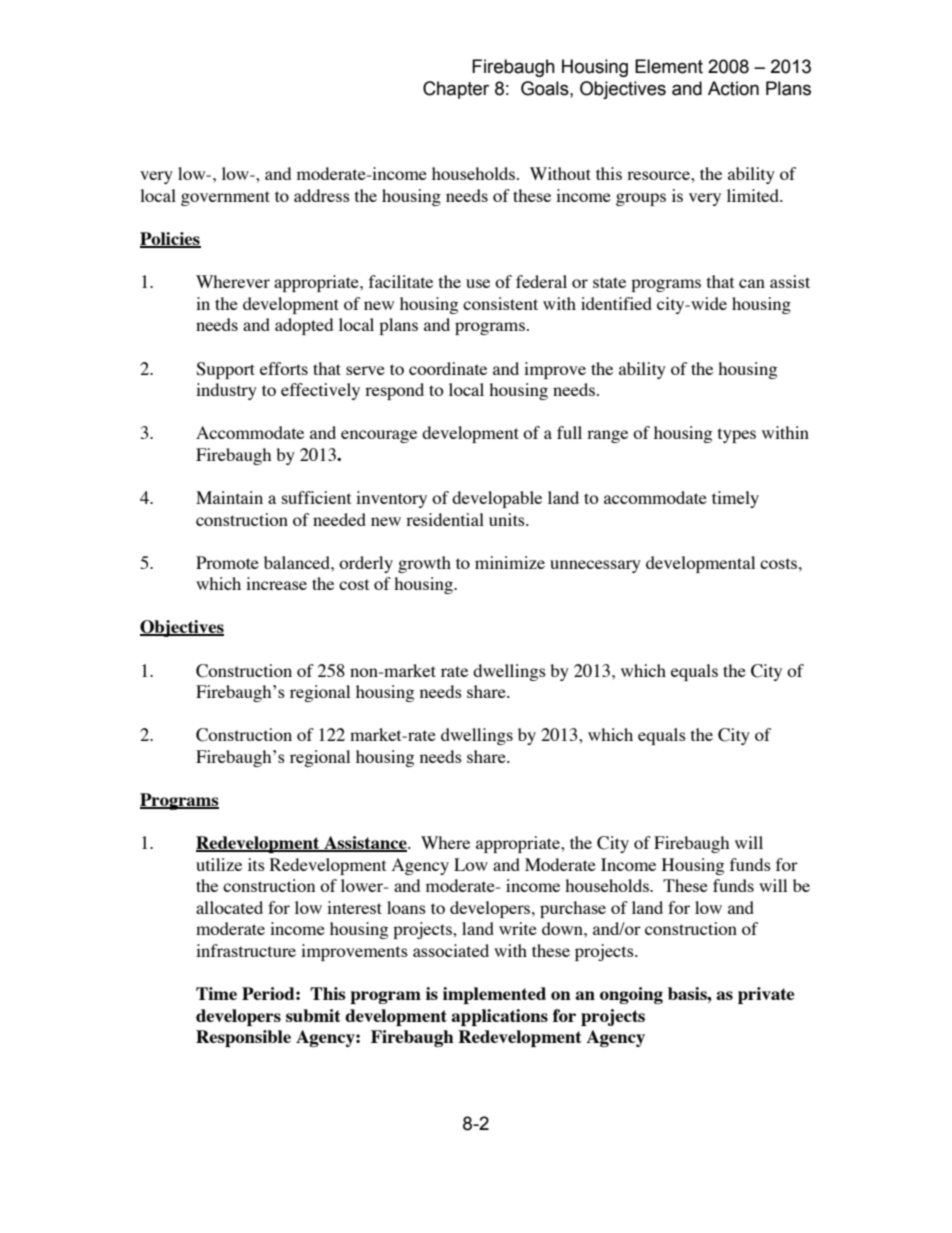 The width and height of the screenshot is (952, 1233). Describe the element at coordinates (510, 562) in the screenshot. I see `minimize` at that location.
